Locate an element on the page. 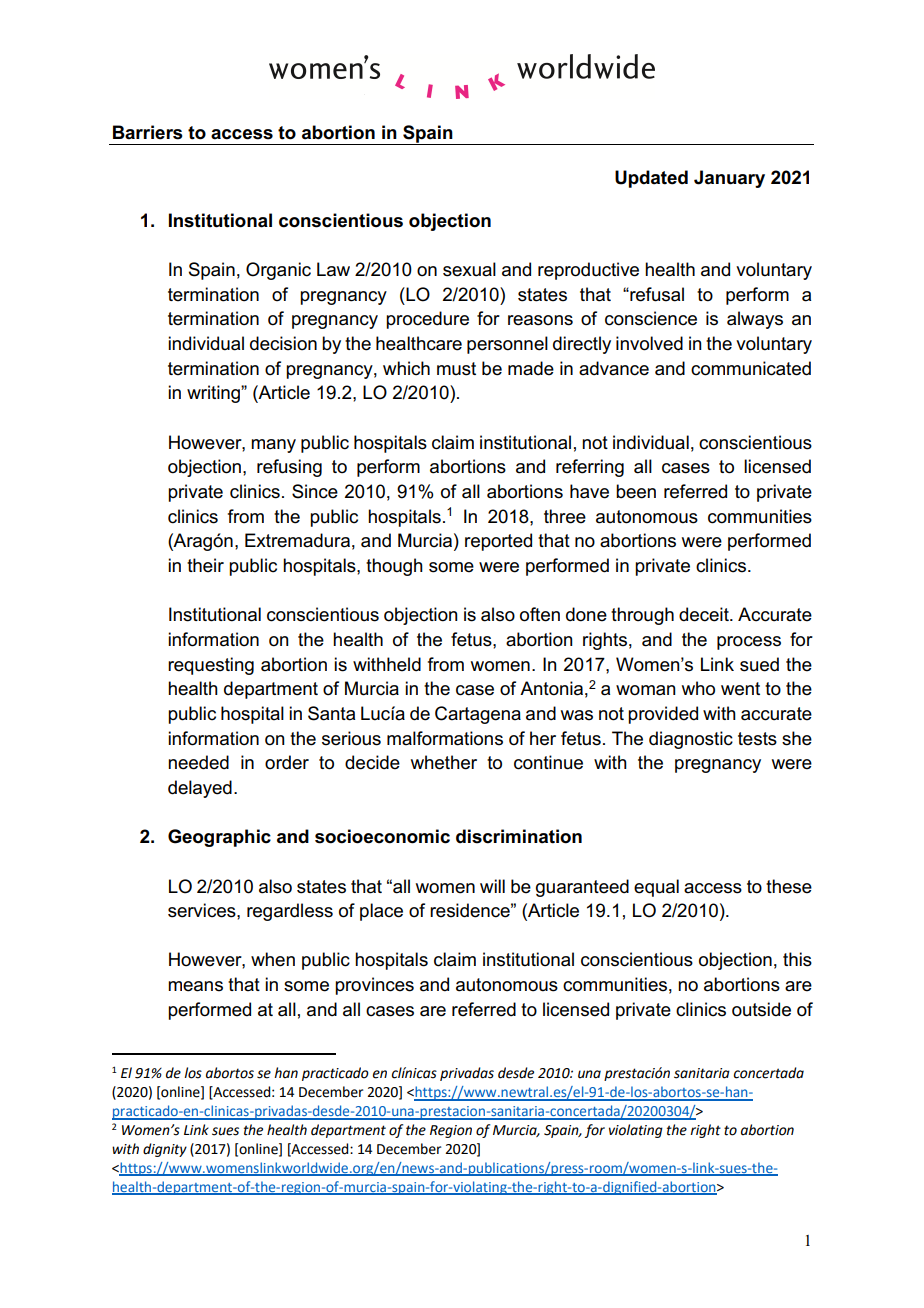  equal is located at coordinates (656, 888).
